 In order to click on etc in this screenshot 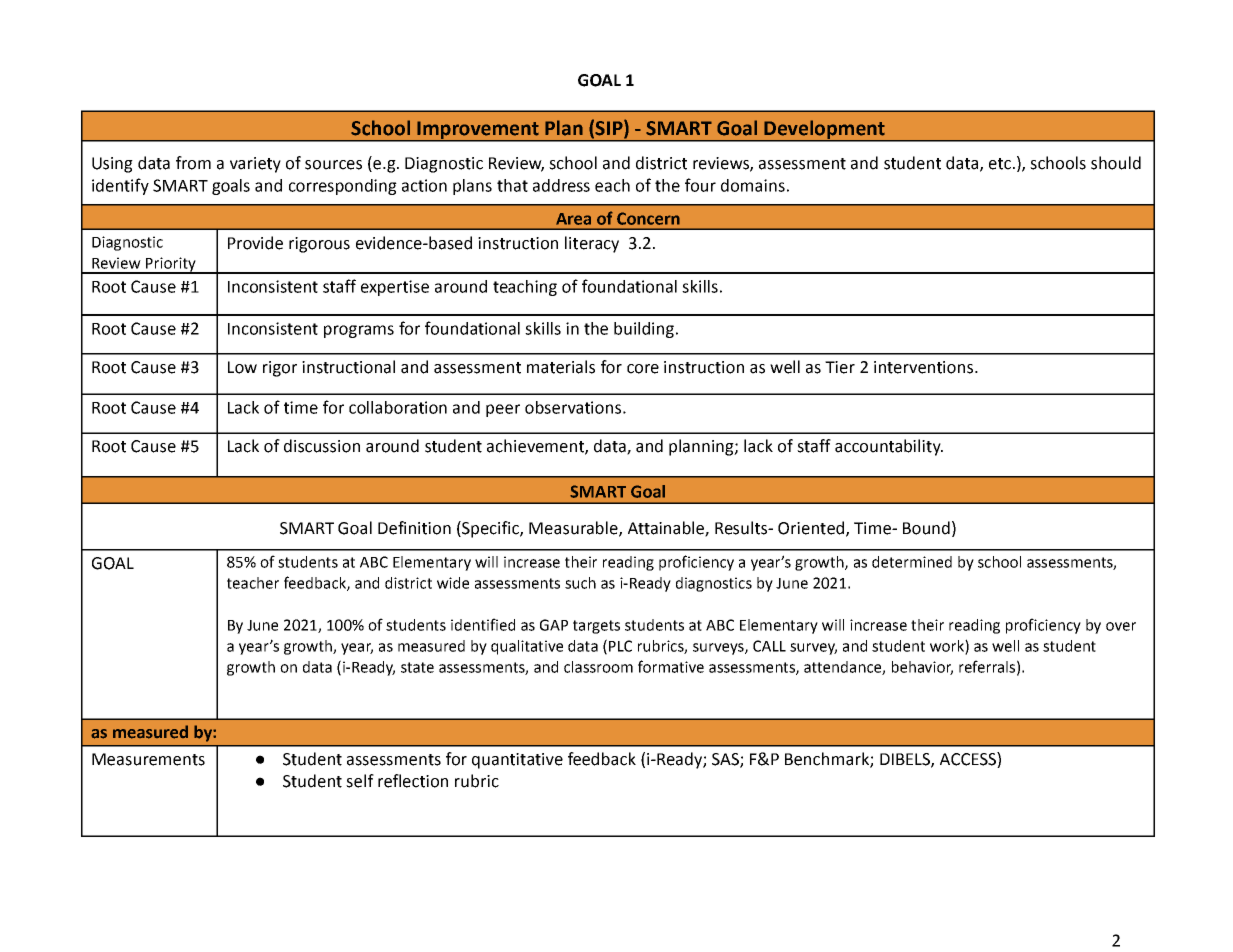, I will do `click(1000, 164)`.
